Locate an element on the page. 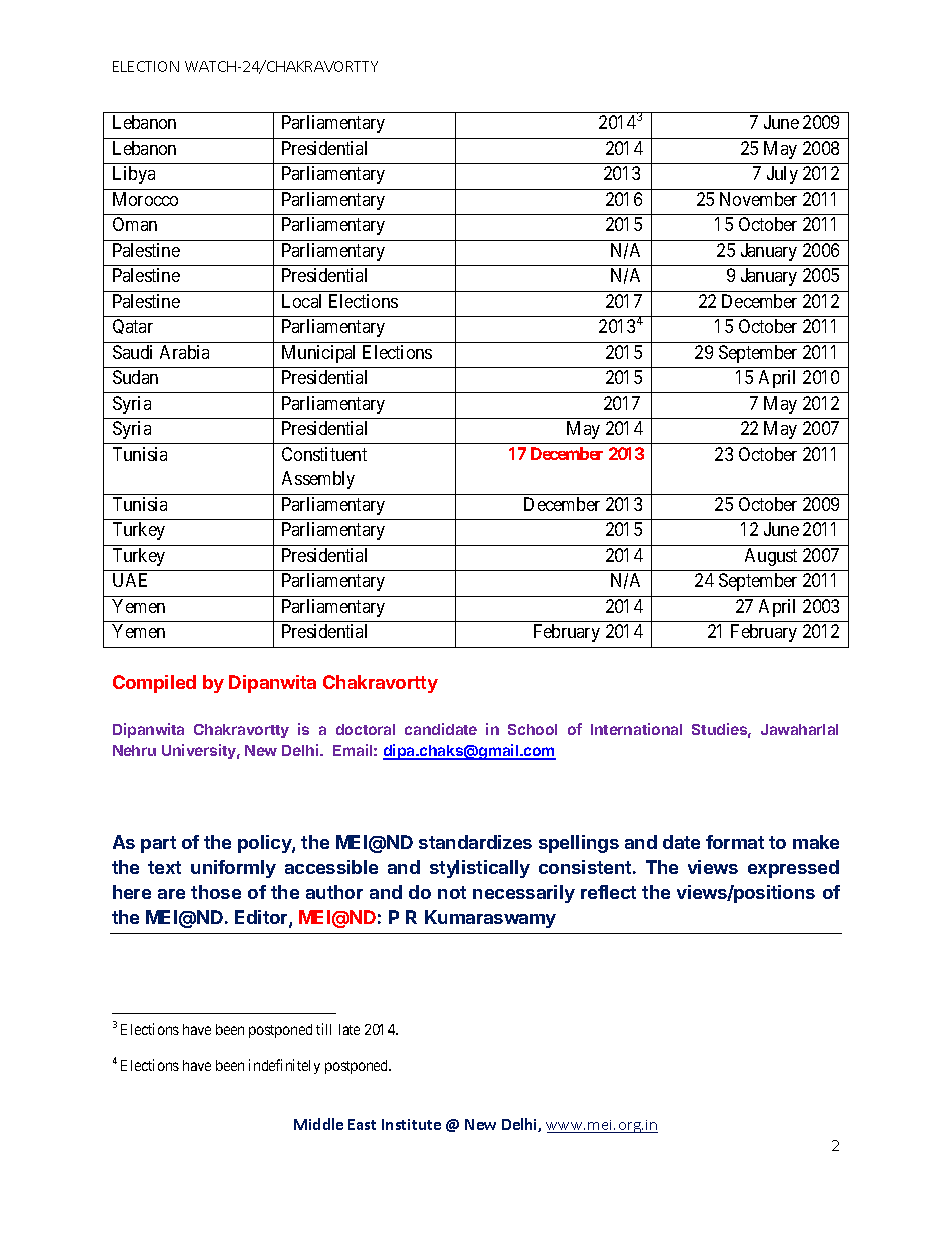 This image has width=952, height=1233. Local is located at coordinates (301, 301).
